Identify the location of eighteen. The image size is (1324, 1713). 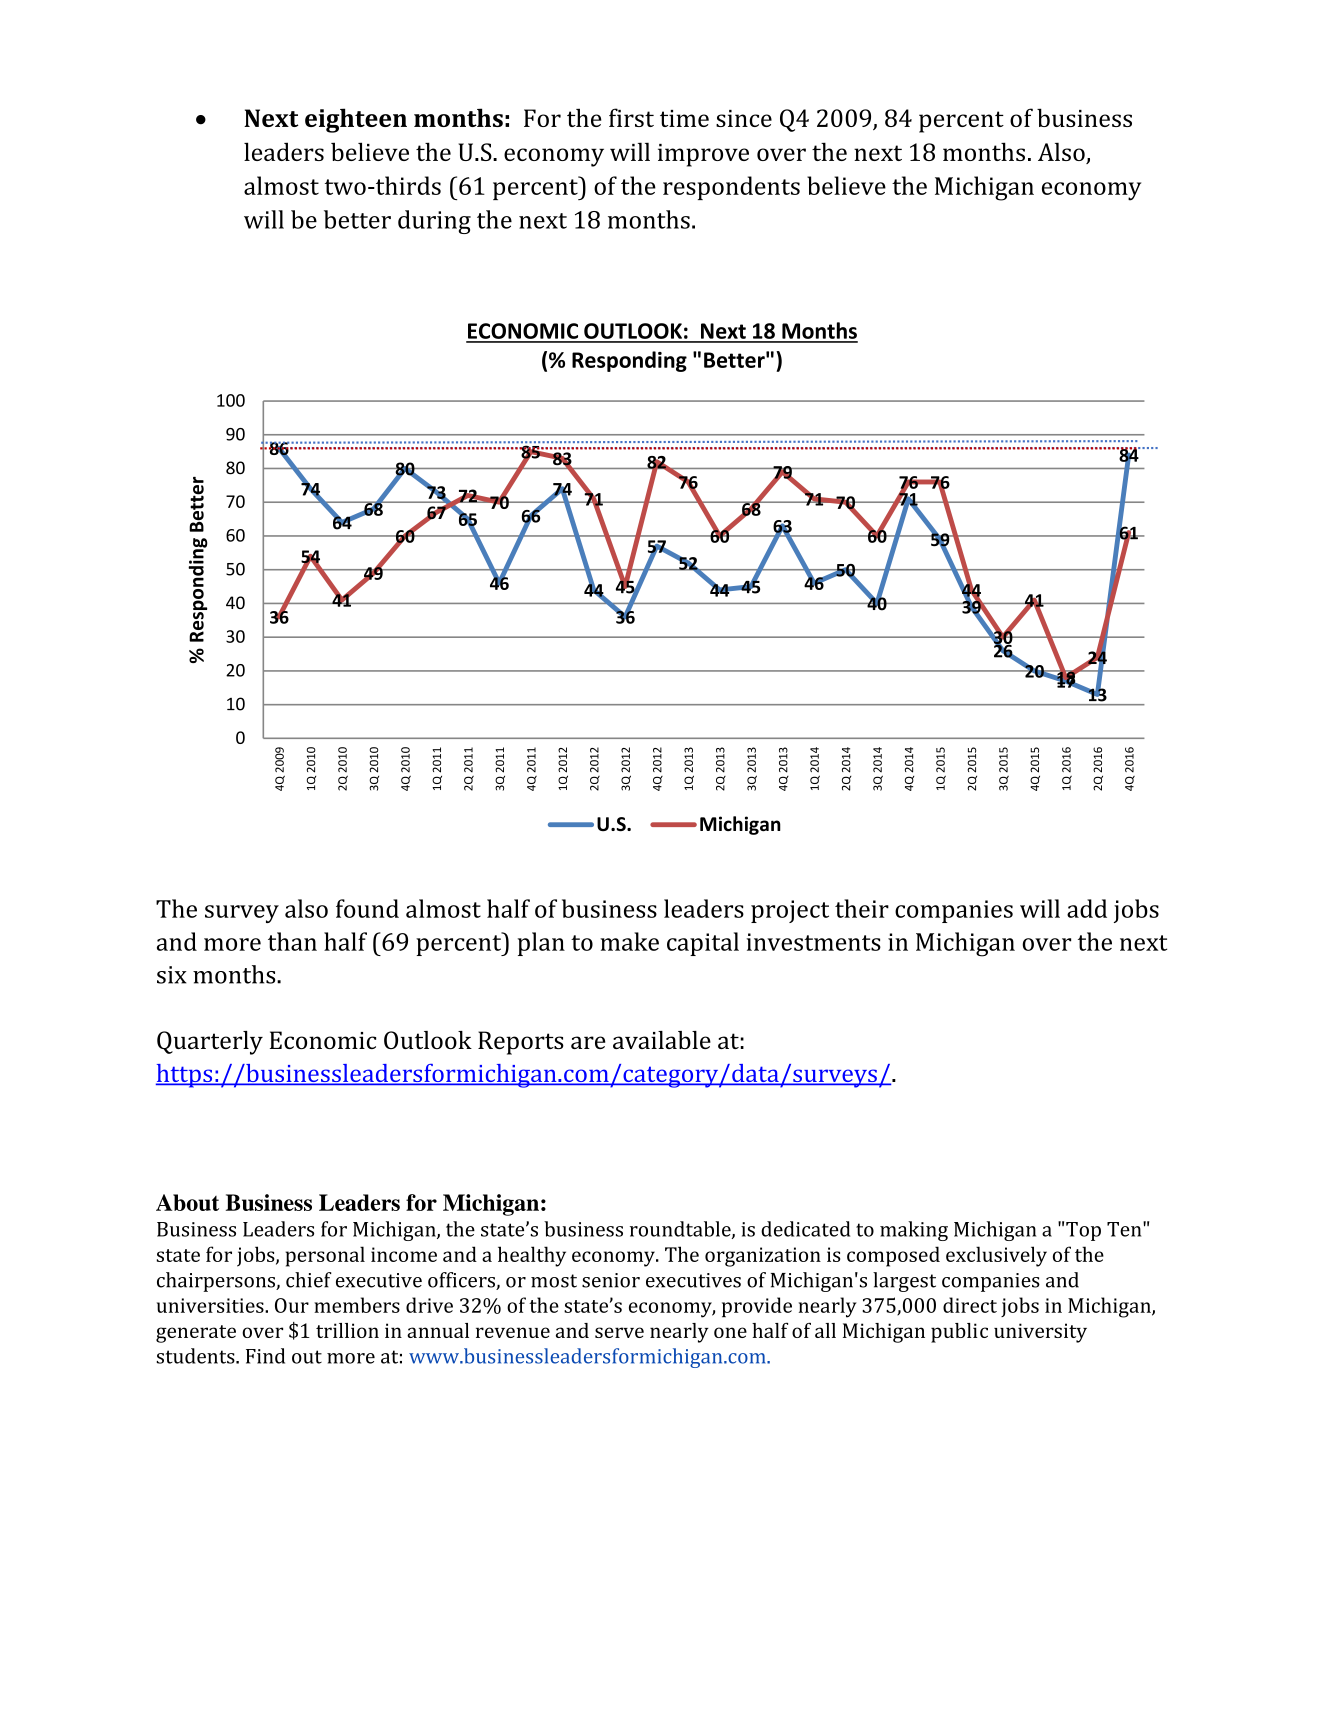
(356, 120).
